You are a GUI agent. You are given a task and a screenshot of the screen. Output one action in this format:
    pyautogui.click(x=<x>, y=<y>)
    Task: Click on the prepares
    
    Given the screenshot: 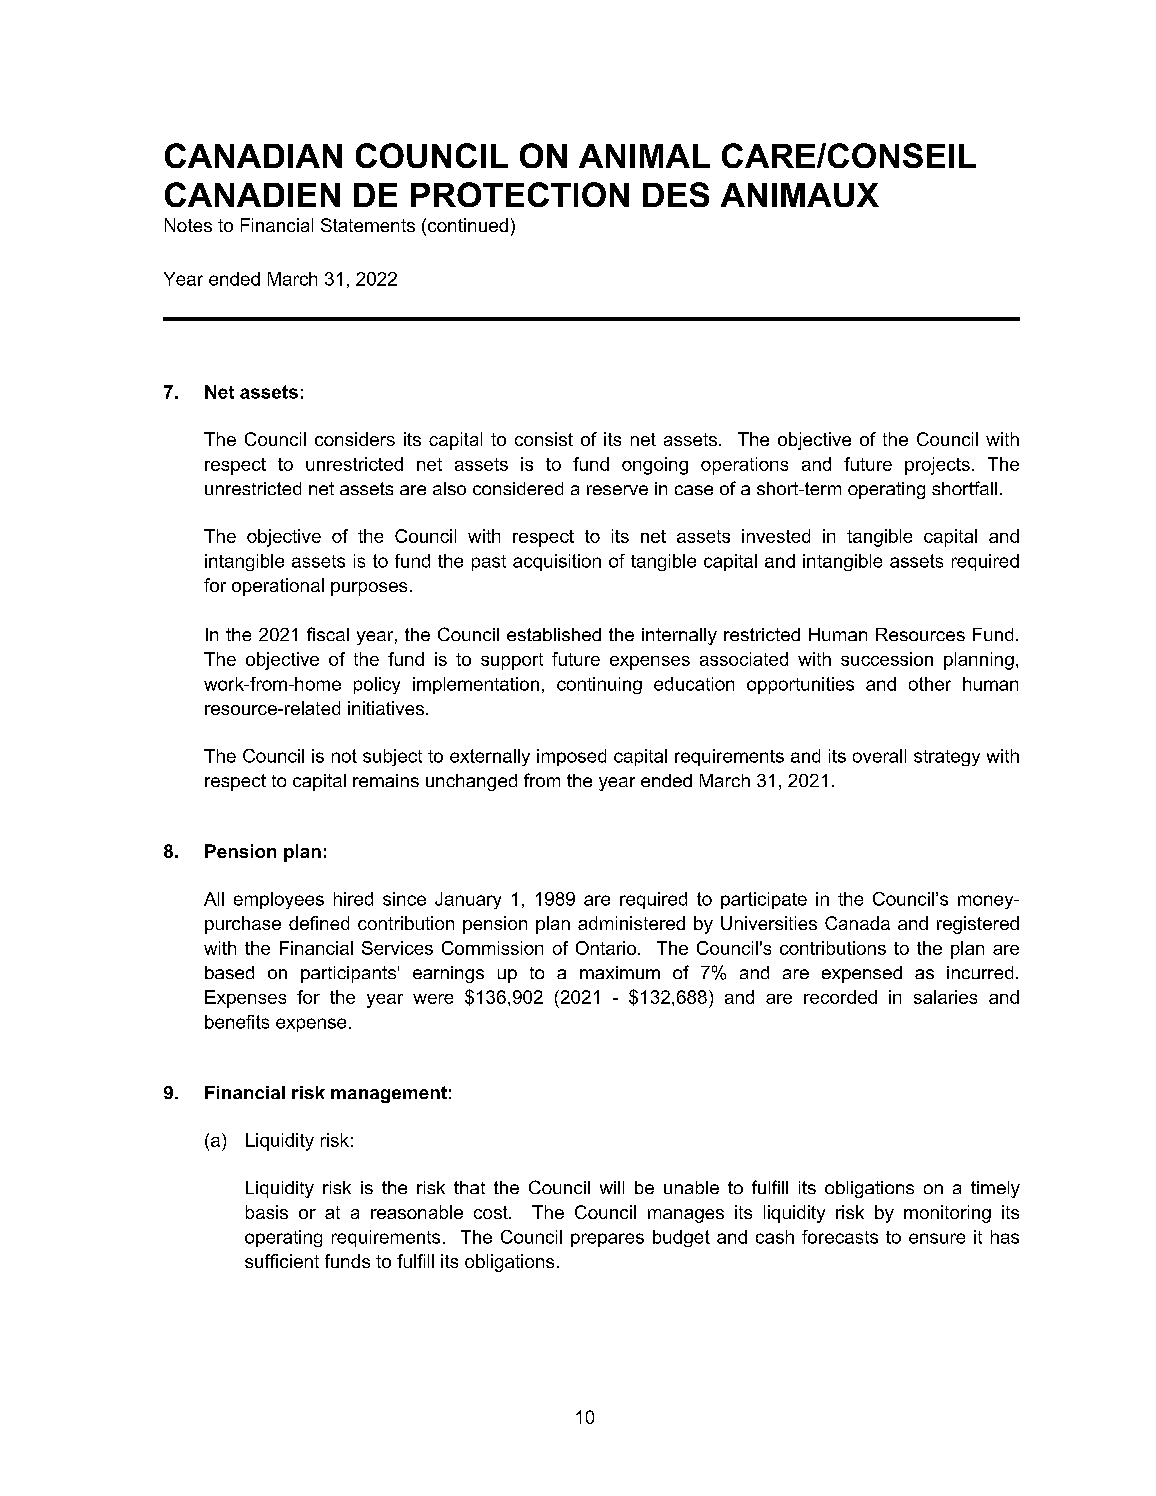 What is the action you would take?
    pyautogui.click(x=607, y=1240)
